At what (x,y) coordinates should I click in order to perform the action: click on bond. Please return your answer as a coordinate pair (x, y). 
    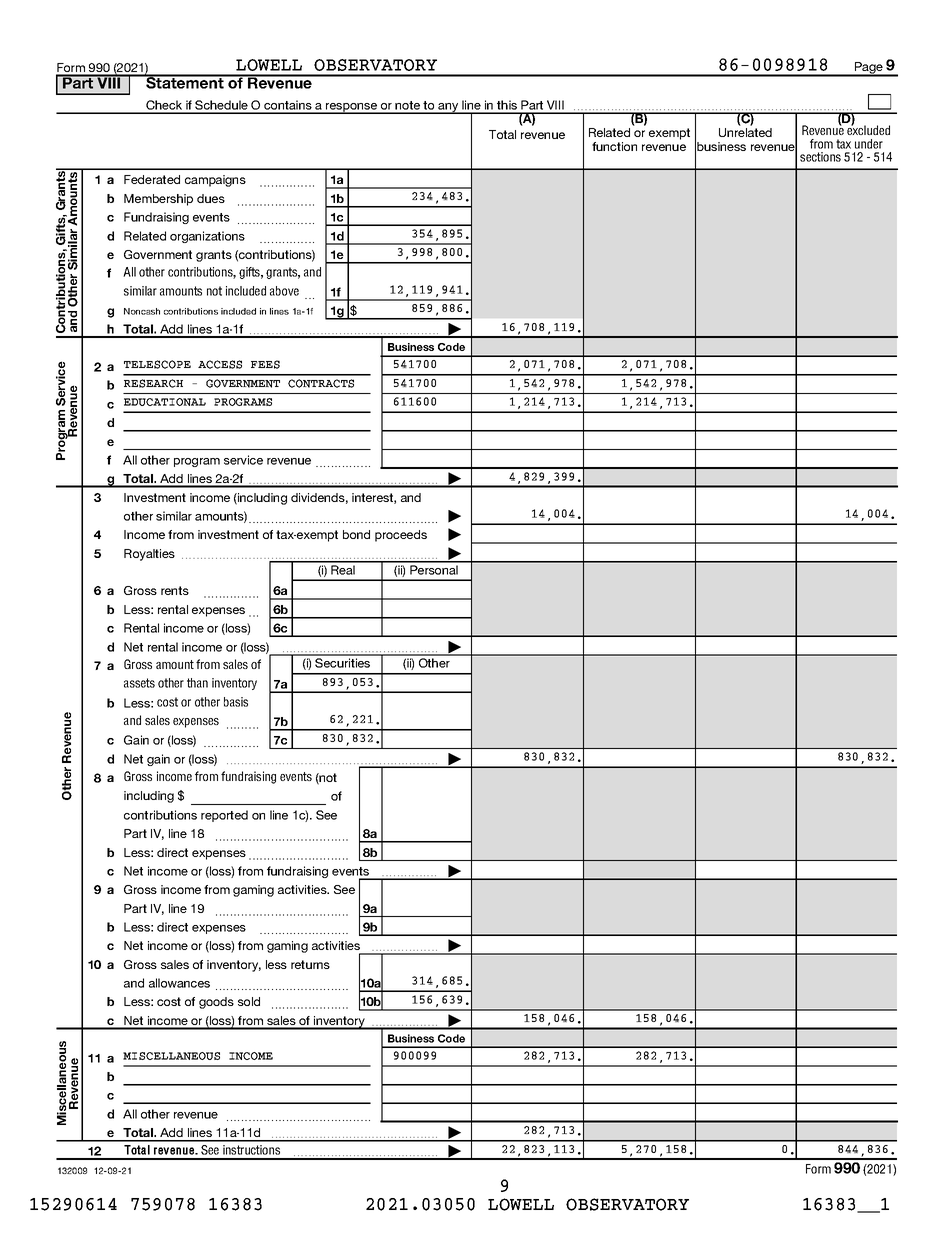
    Looking at the image, I should click on (356, 534).
